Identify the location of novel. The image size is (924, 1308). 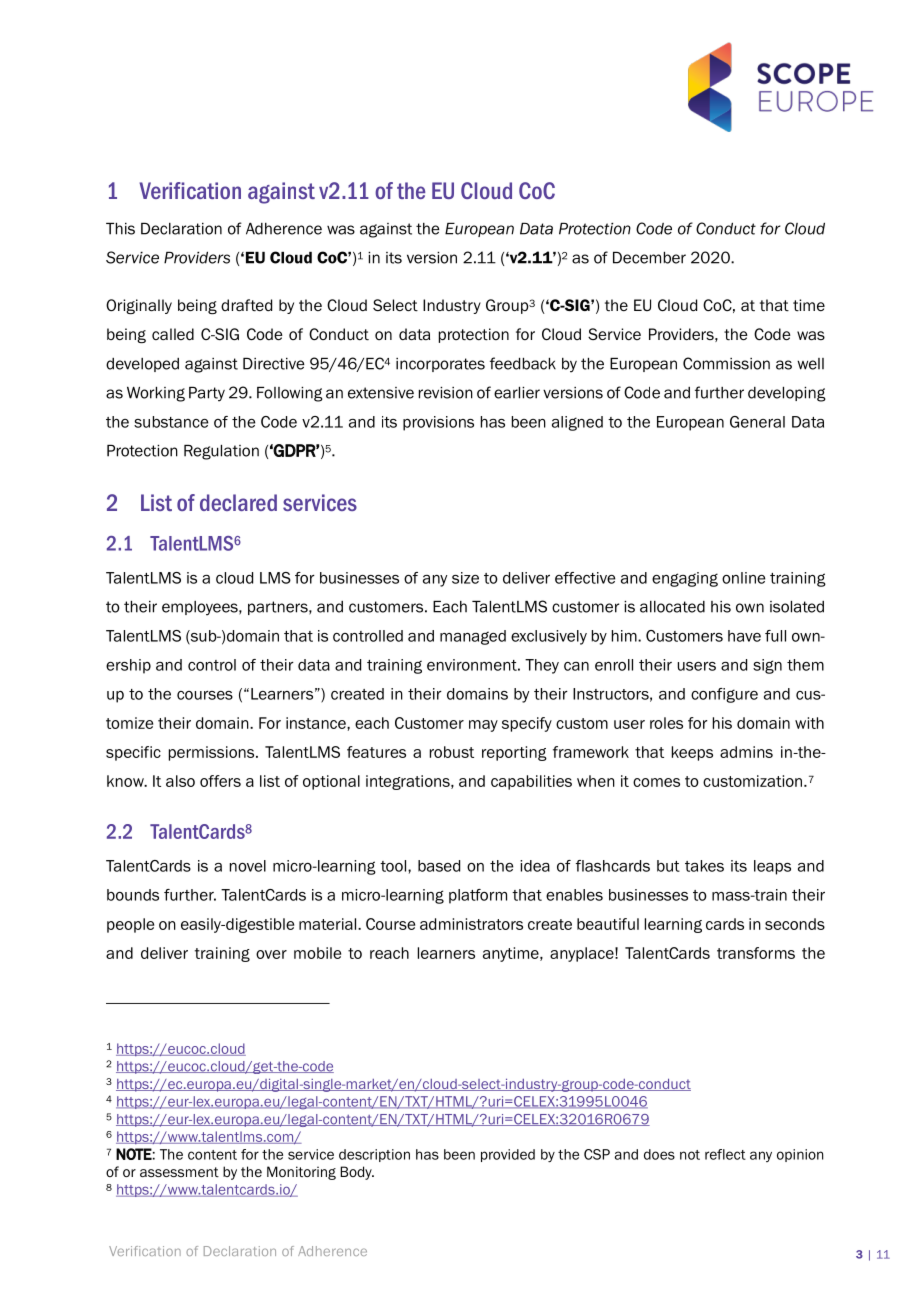
(248, 866).
